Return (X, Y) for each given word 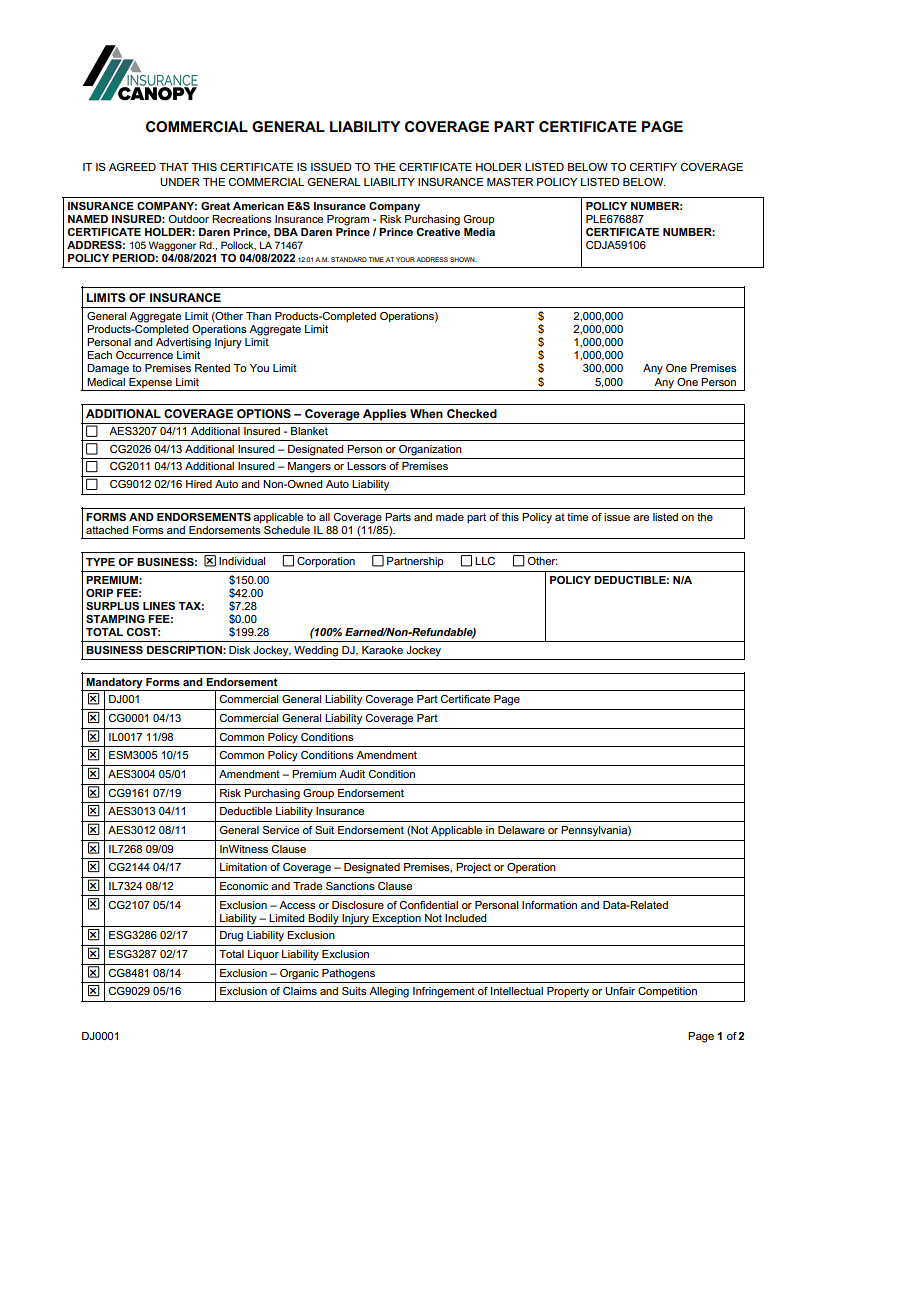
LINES (159, 606)
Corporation (326, 562)
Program (348, 220)
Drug (231, 936)
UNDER (180, 182)
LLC (485, 561)
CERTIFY (653, 167)
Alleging (389, 992)
